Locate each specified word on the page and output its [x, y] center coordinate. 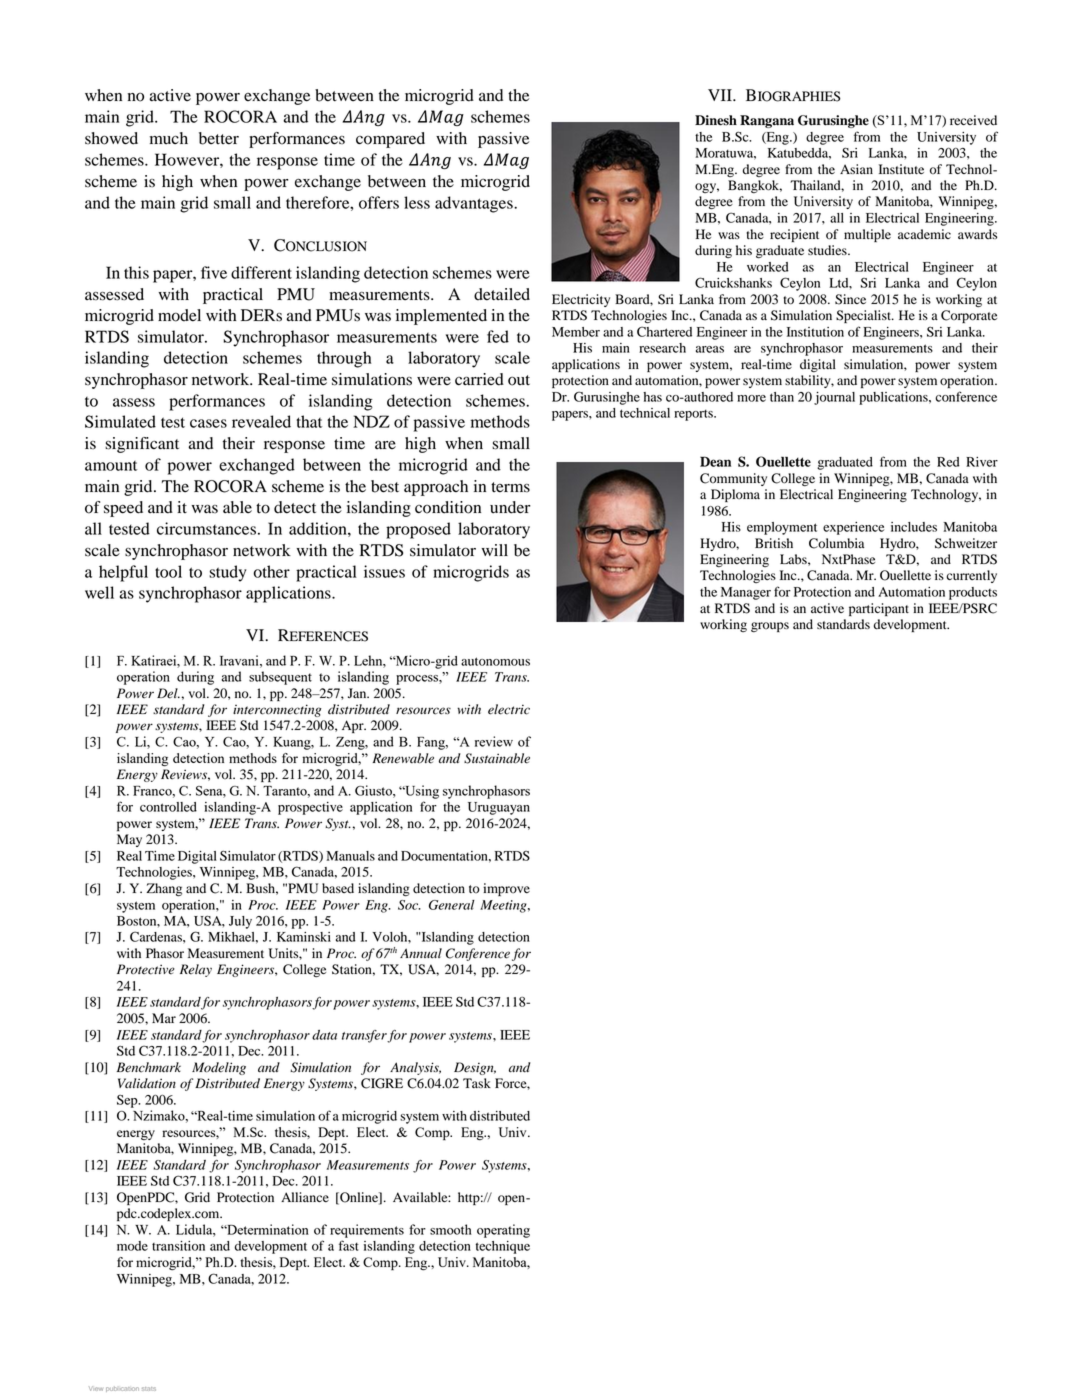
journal [834, 398]
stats [149, 1389]
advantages [475, 204]
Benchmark [149, 1067]
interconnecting [277, 710]
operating [503, 1231]
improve [506, 889]
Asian [856, 169]
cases [208, 423]
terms [510, 487]
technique [503, 1247]
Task [477, 1083]
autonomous [495, 661]
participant [879, 609]
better [219, 138]
